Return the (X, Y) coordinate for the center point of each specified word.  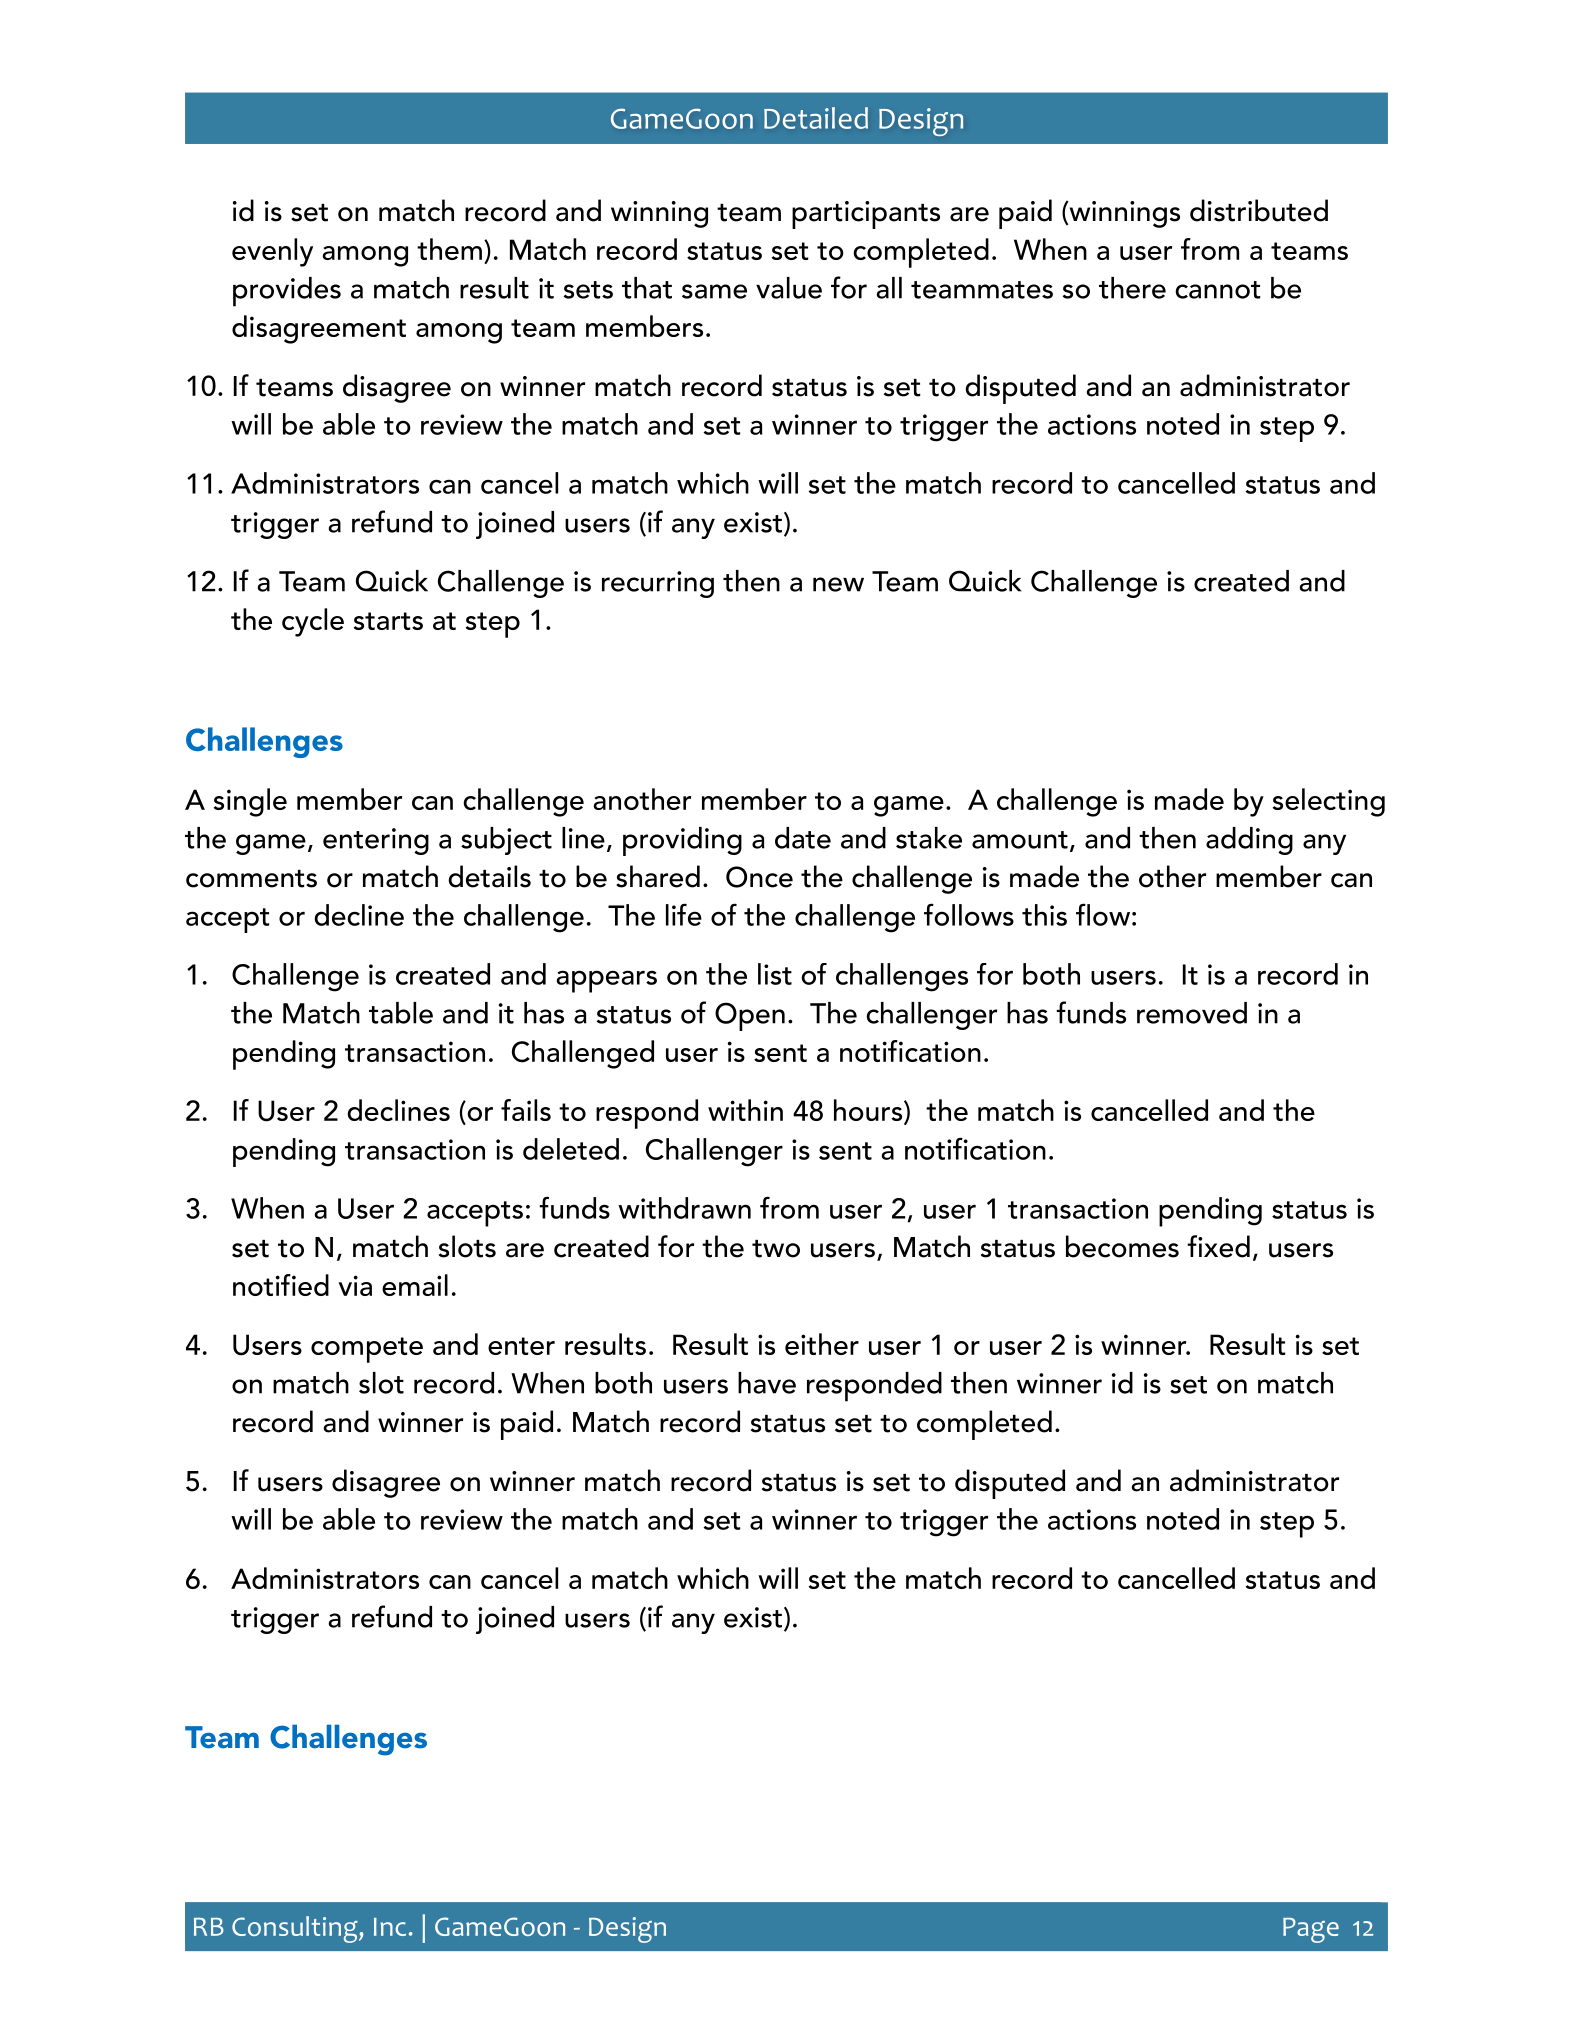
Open (750, 1016)
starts (388, 621)
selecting (1329, 802)
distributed (1259, 210)
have (767, 1383)
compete (367, 1350)
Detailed (816, 118)
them (449, 249)
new (838, 584)
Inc (390, 1927)
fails (526, 1110)
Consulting (296, 1929)
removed (1192, 1013)
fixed (1218, 1246)
